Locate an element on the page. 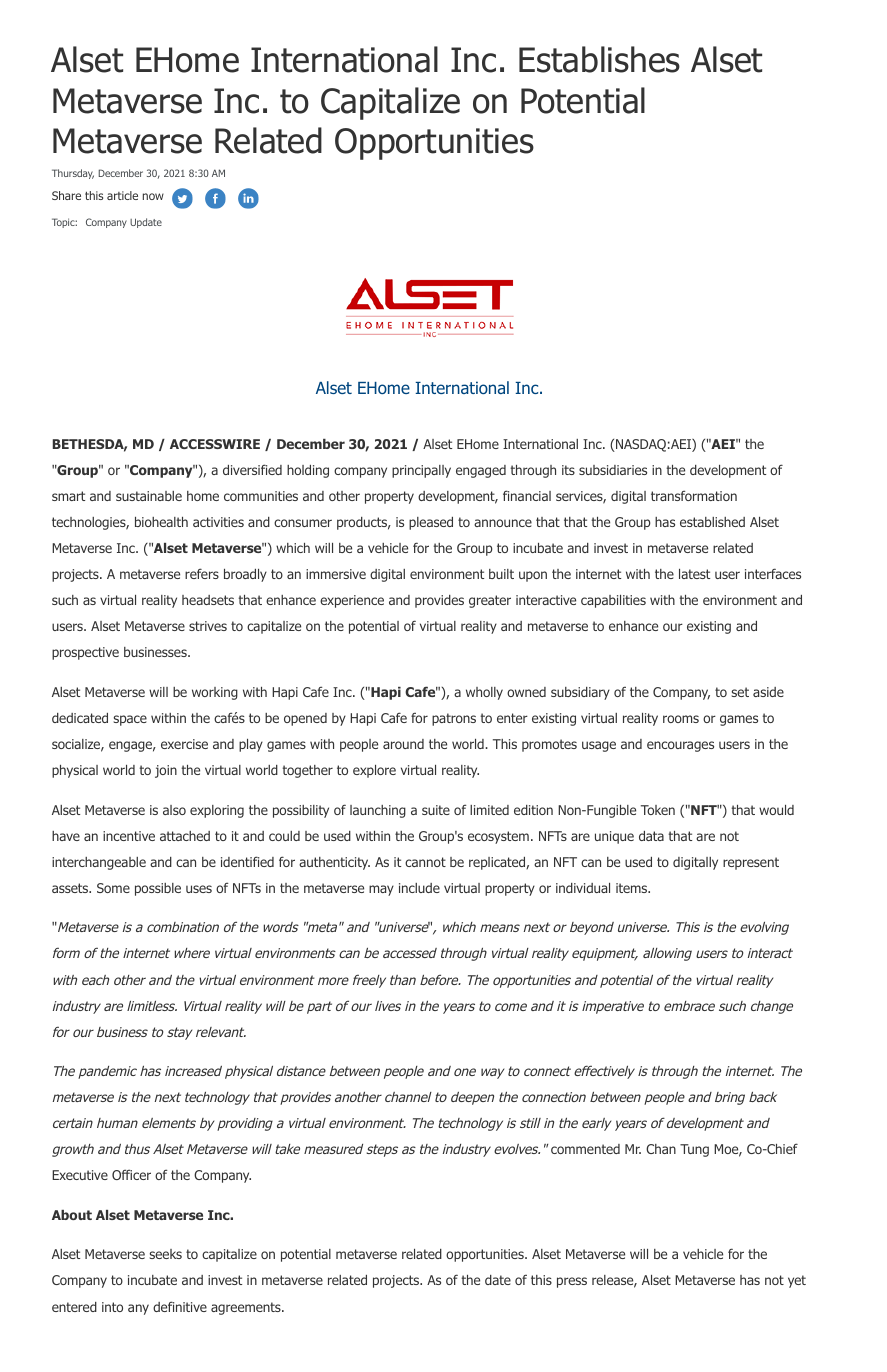 Image resolution: width=887 pixels, height=1372 pixels. press is located at coordinates (572, 1282).
